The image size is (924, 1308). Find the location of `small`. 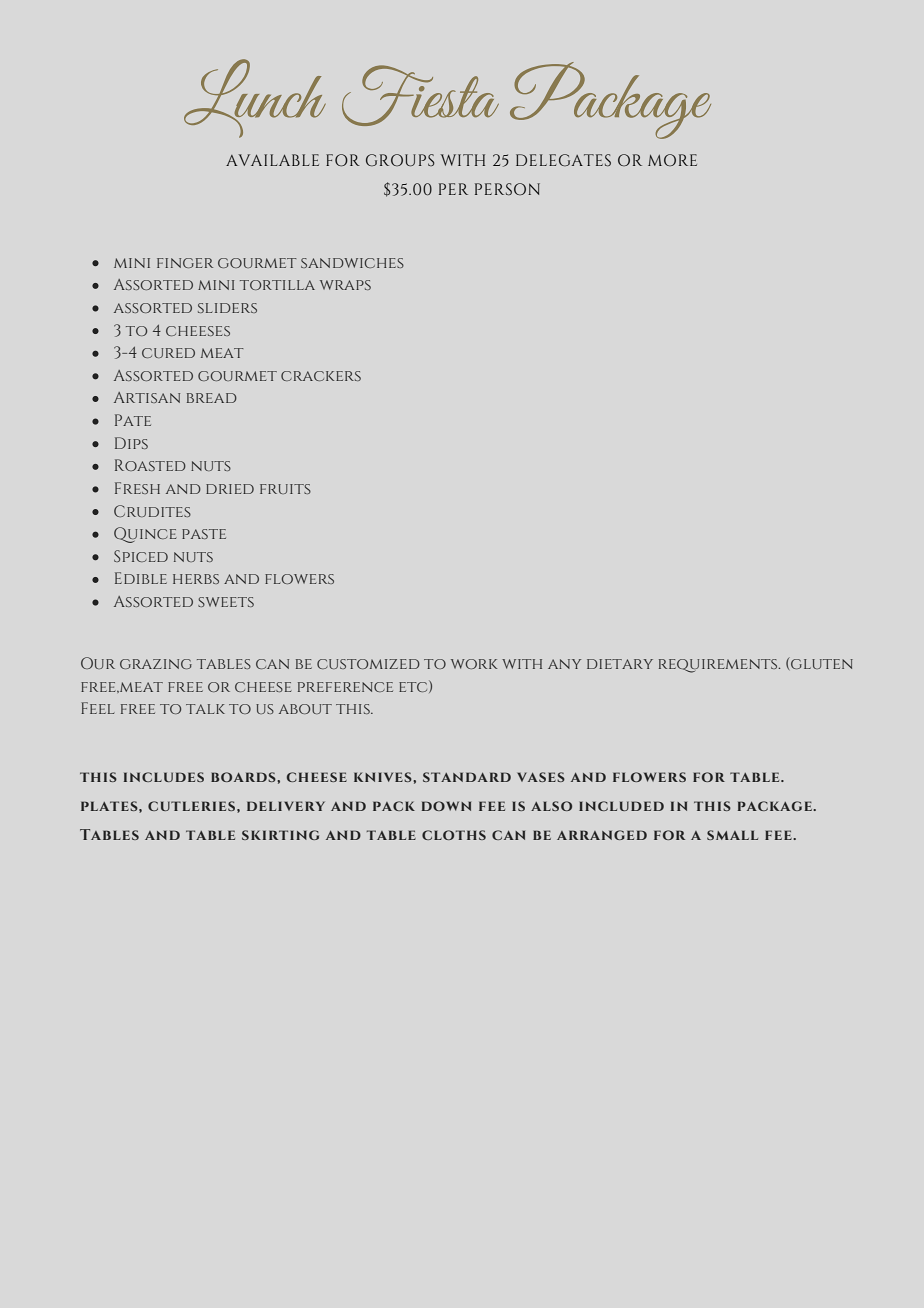

small is located at coordinates (732, 835).
